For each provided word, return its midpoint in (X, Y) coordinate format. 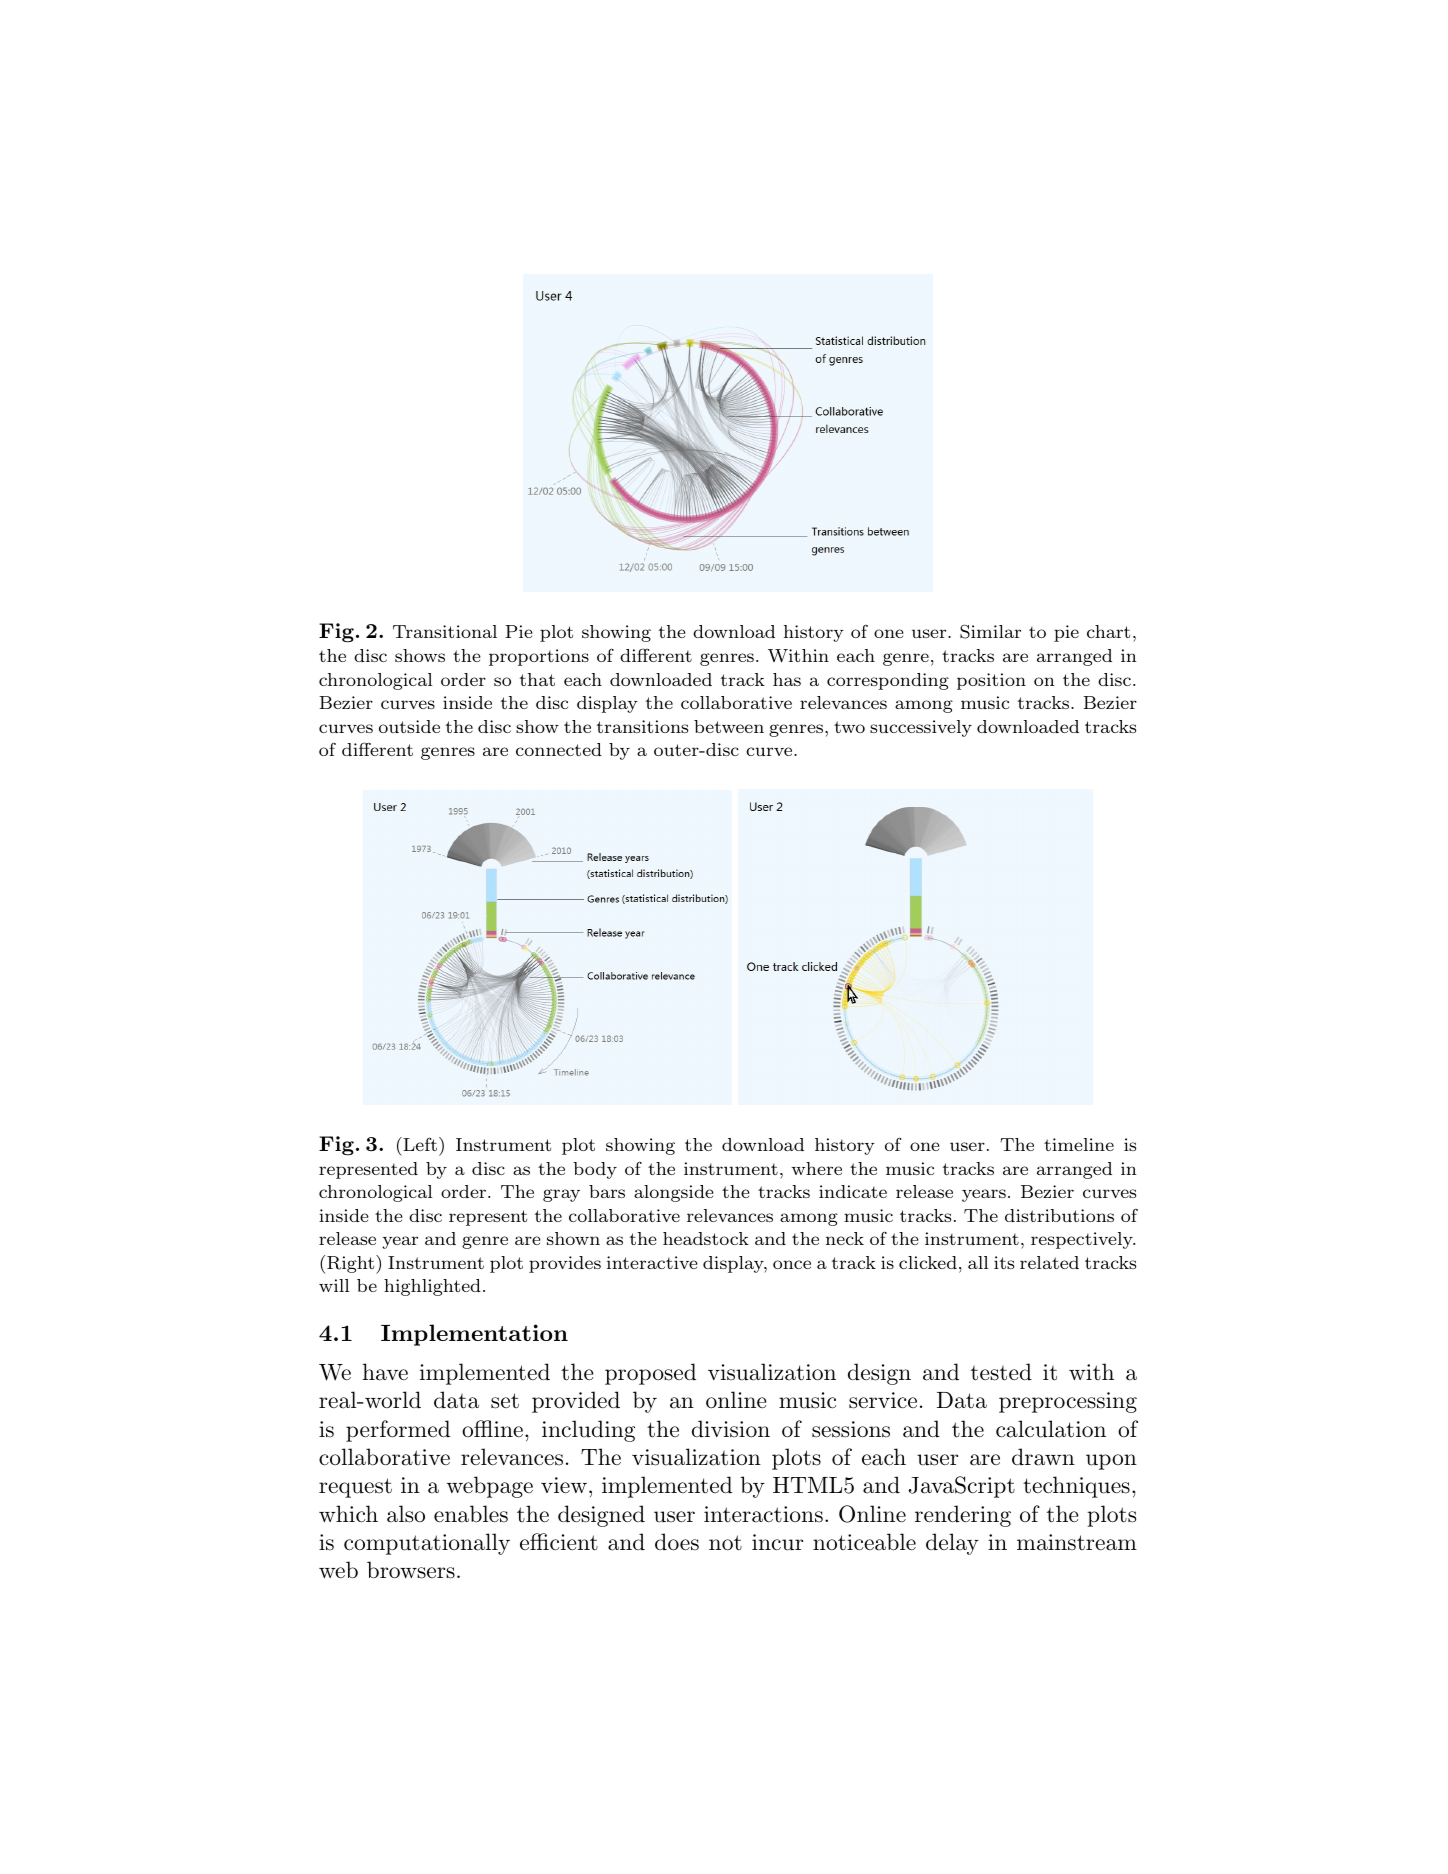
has (787, 679)
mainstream (1077, 1542)
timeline (1079, 1144)
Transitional (445, 631)
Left (419, 1144)
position (991, 681)
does (677, 1542)
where (817, 1168)
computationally (427, 1544)
